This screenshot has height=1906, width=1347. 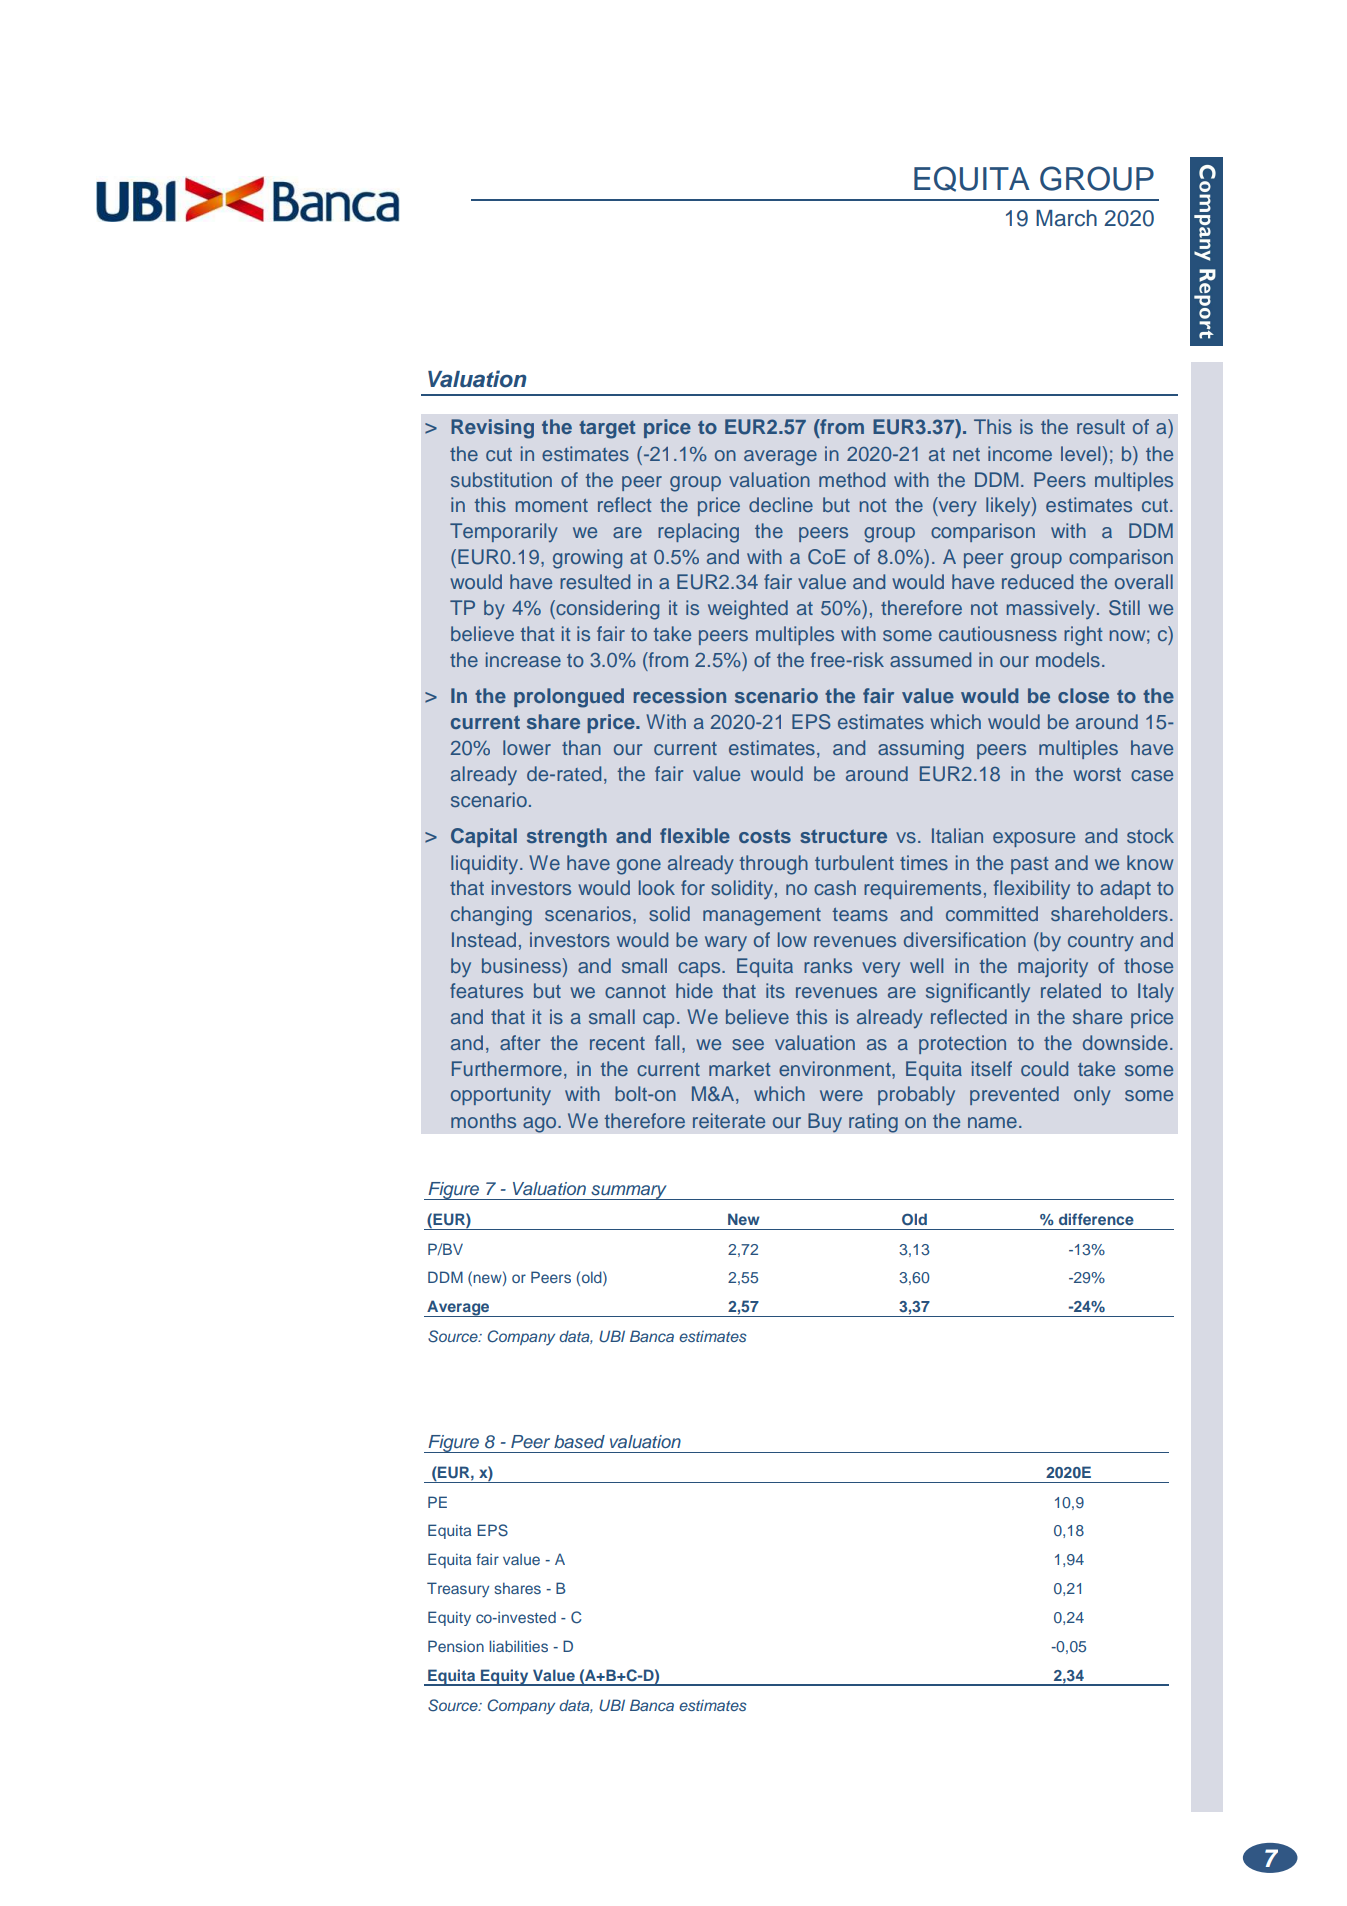 I want to click on Revising, so click(x=492, y=429).
